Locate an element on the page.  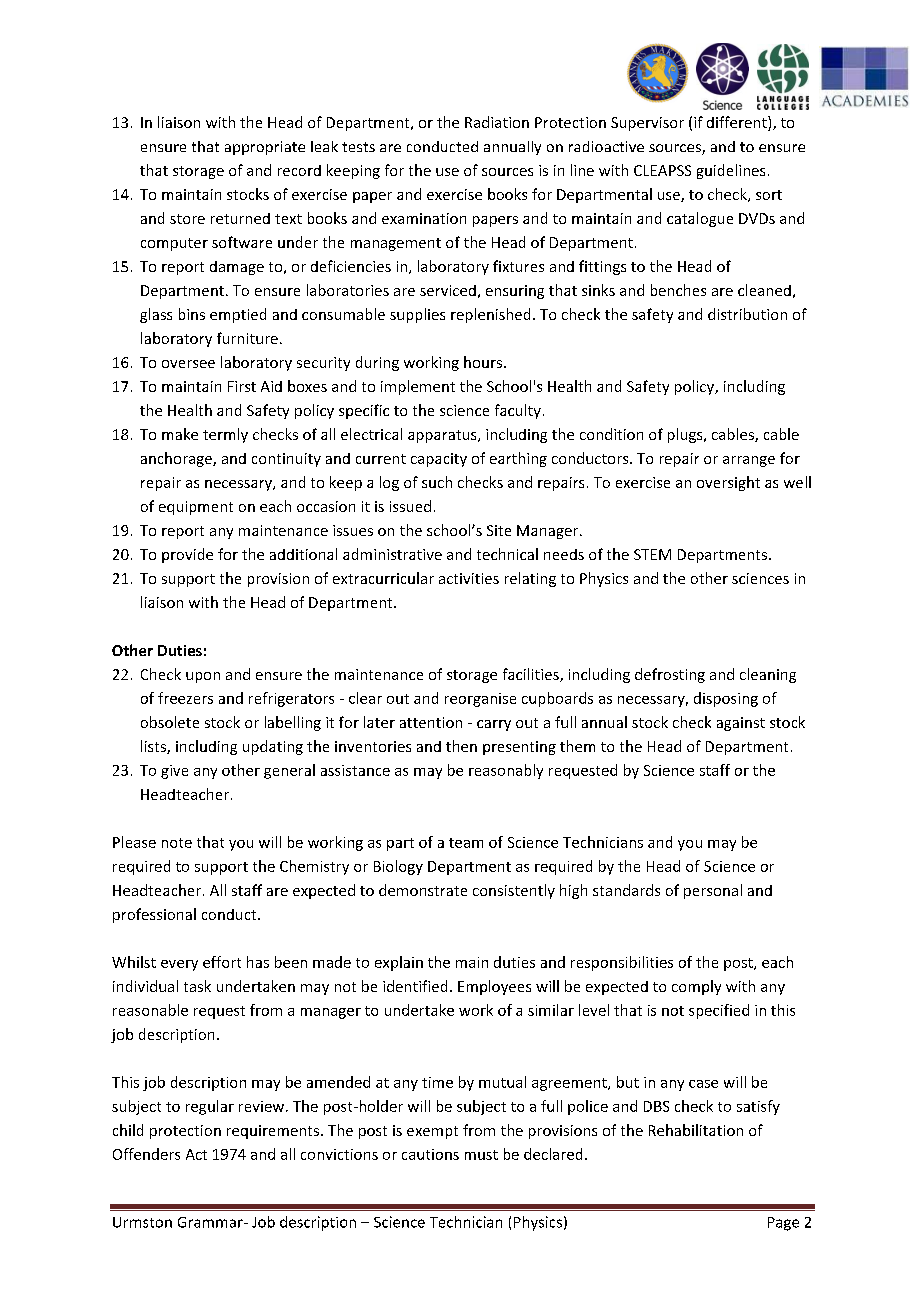
different is located at coordinates (738, 123).
